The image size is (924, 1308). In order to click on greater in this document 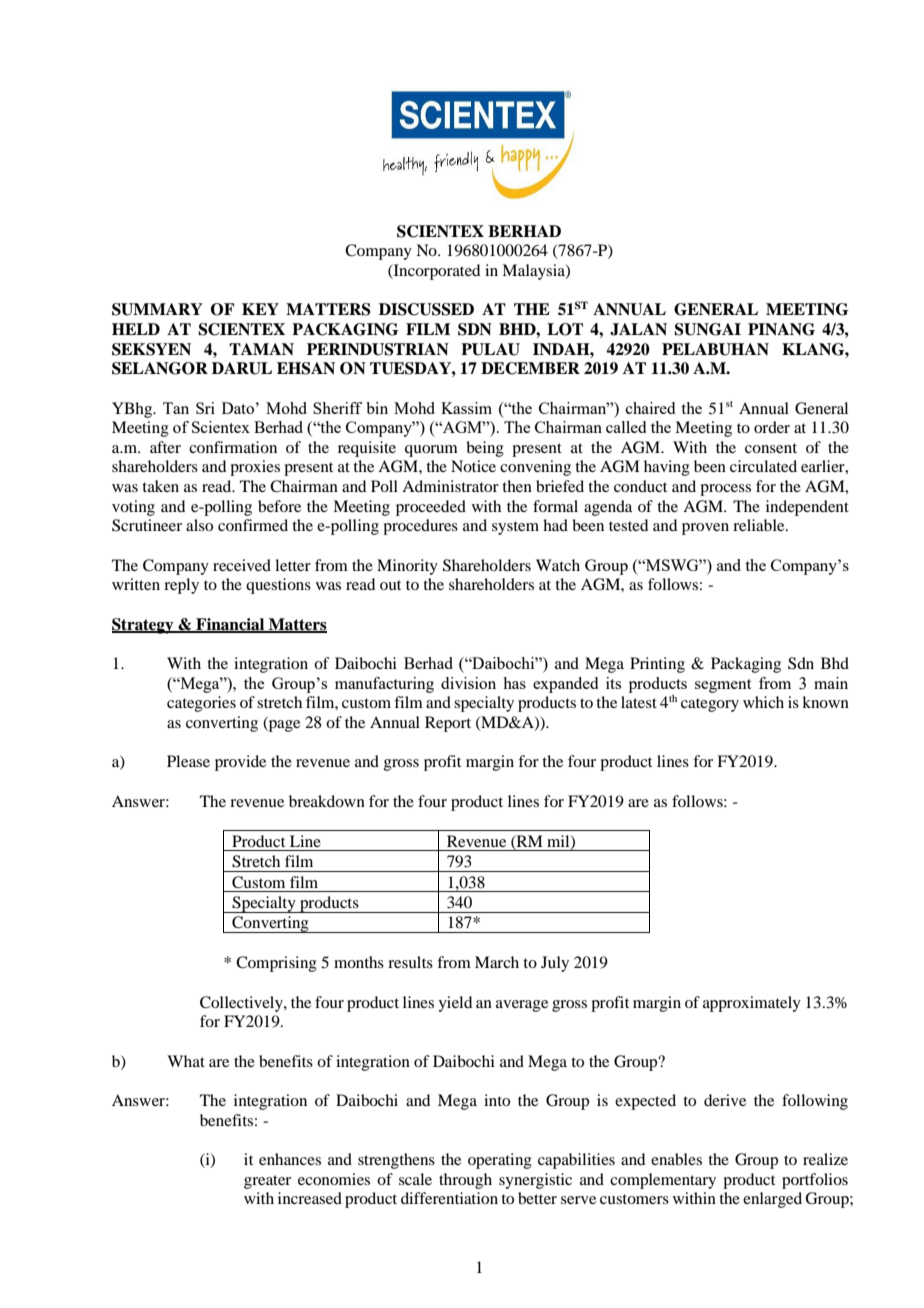, I will do `click(267, 1182)`.
